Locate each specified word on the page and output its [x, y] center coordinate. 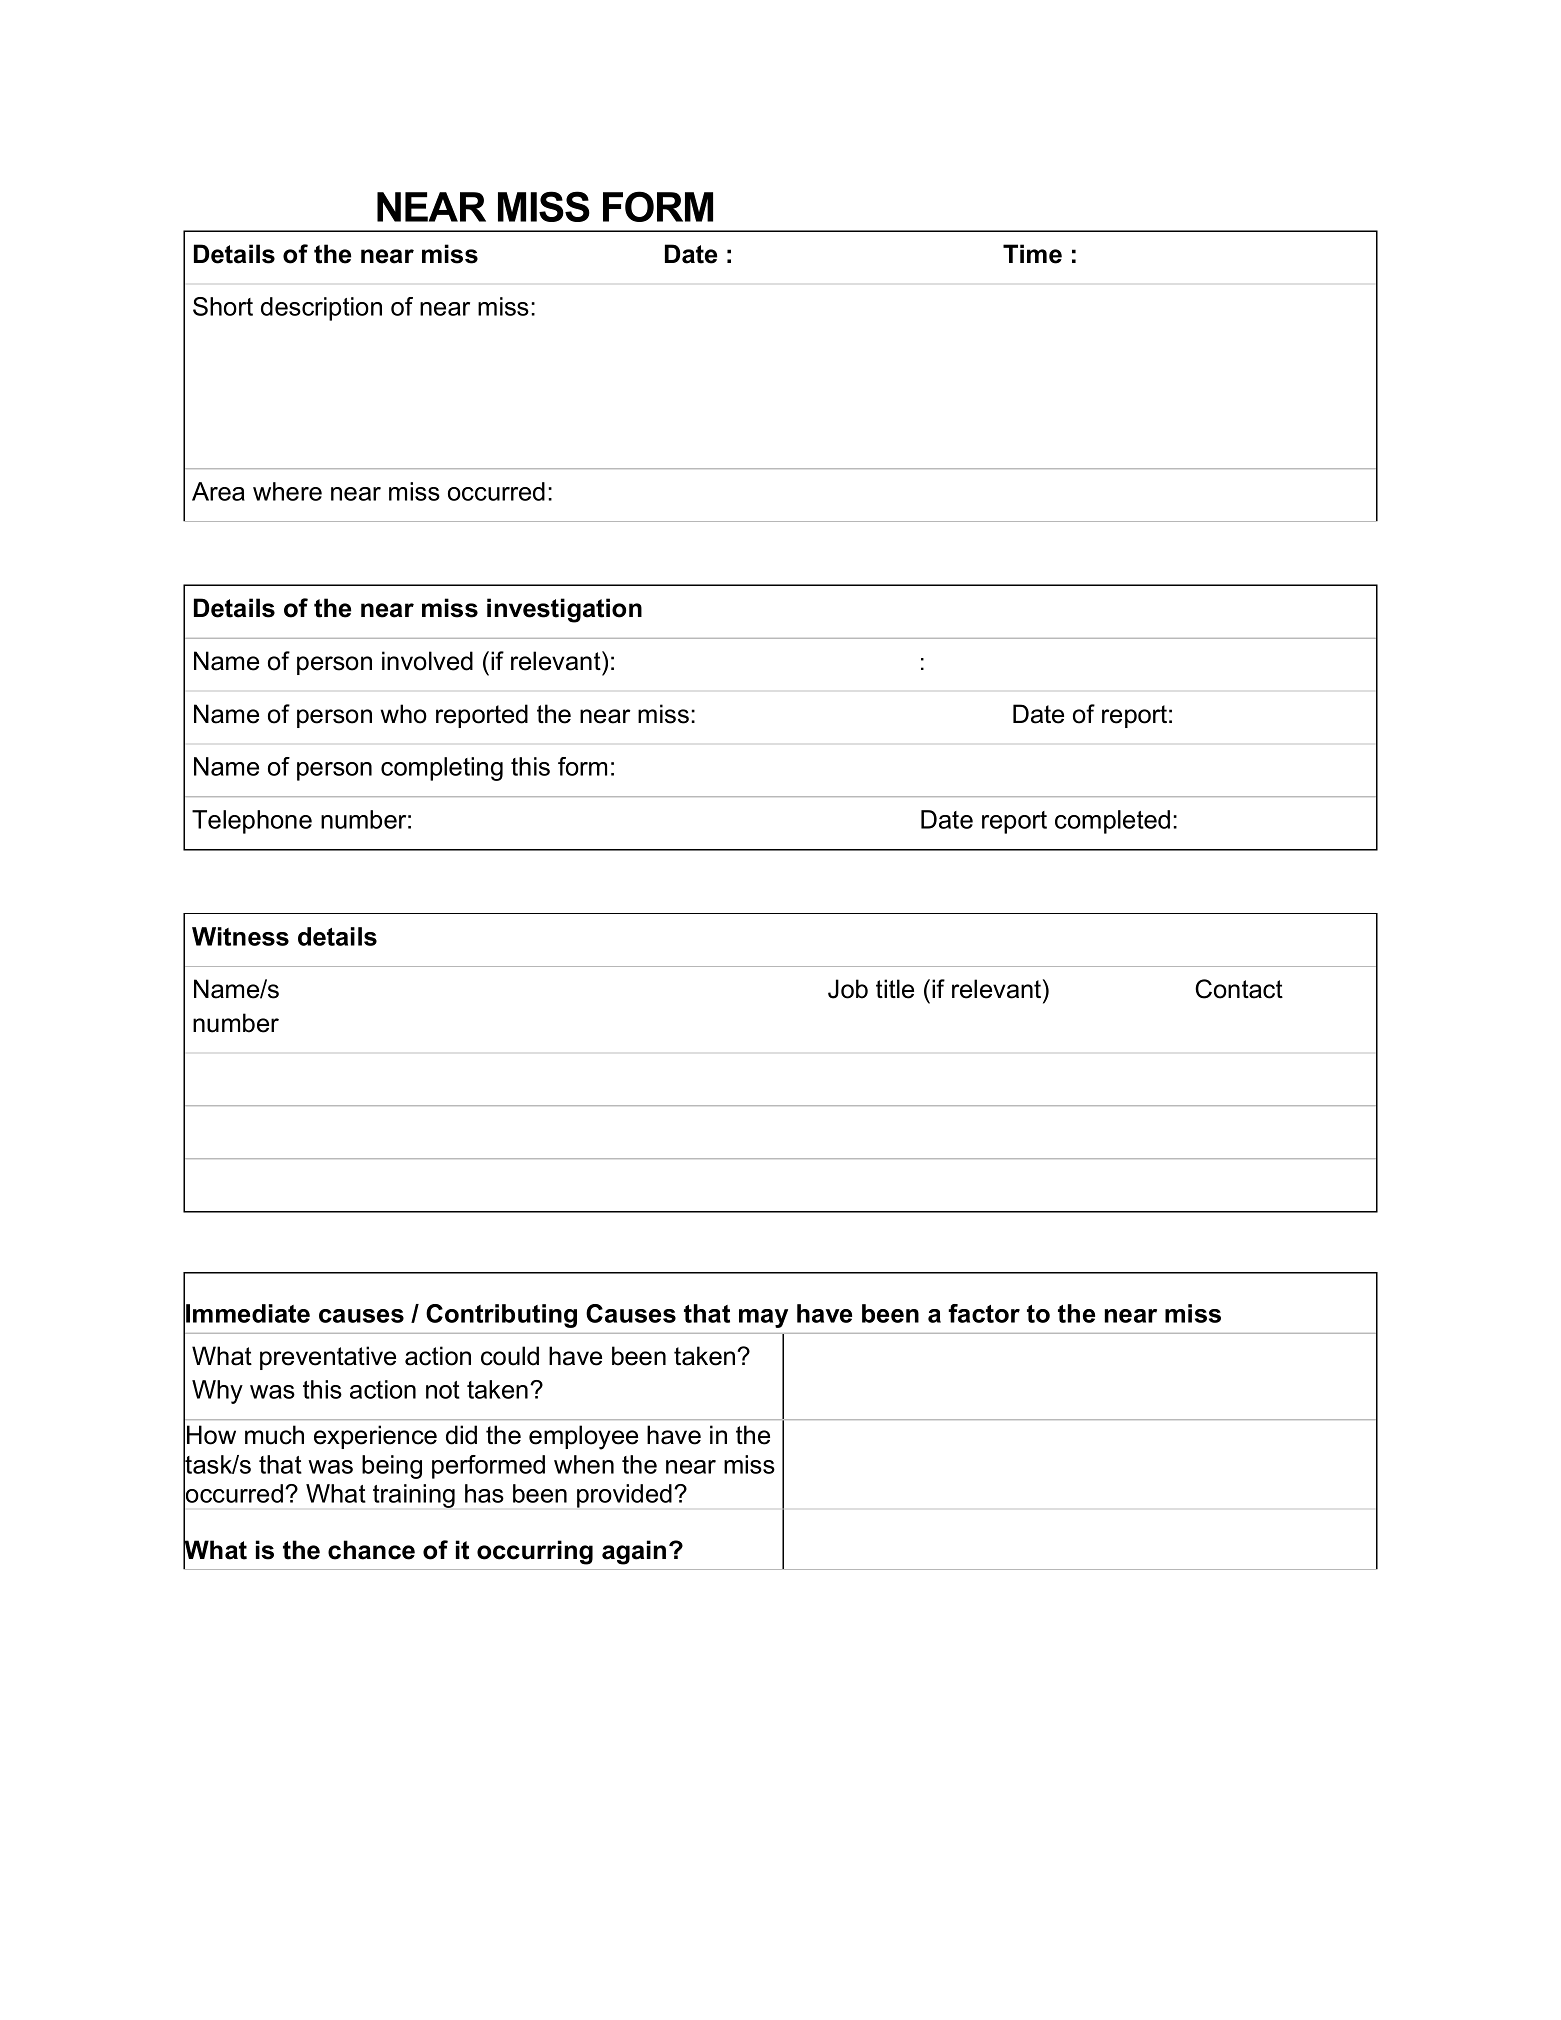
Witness [240, 936]
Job [848, 989]
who [403, 714]
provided [624, 1496]
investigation [564, 610]
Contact [1239, 989]
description [321, 309]
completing [442, 769]
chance [371, 1550]
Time [1032, 254]
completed [1112, 822]
